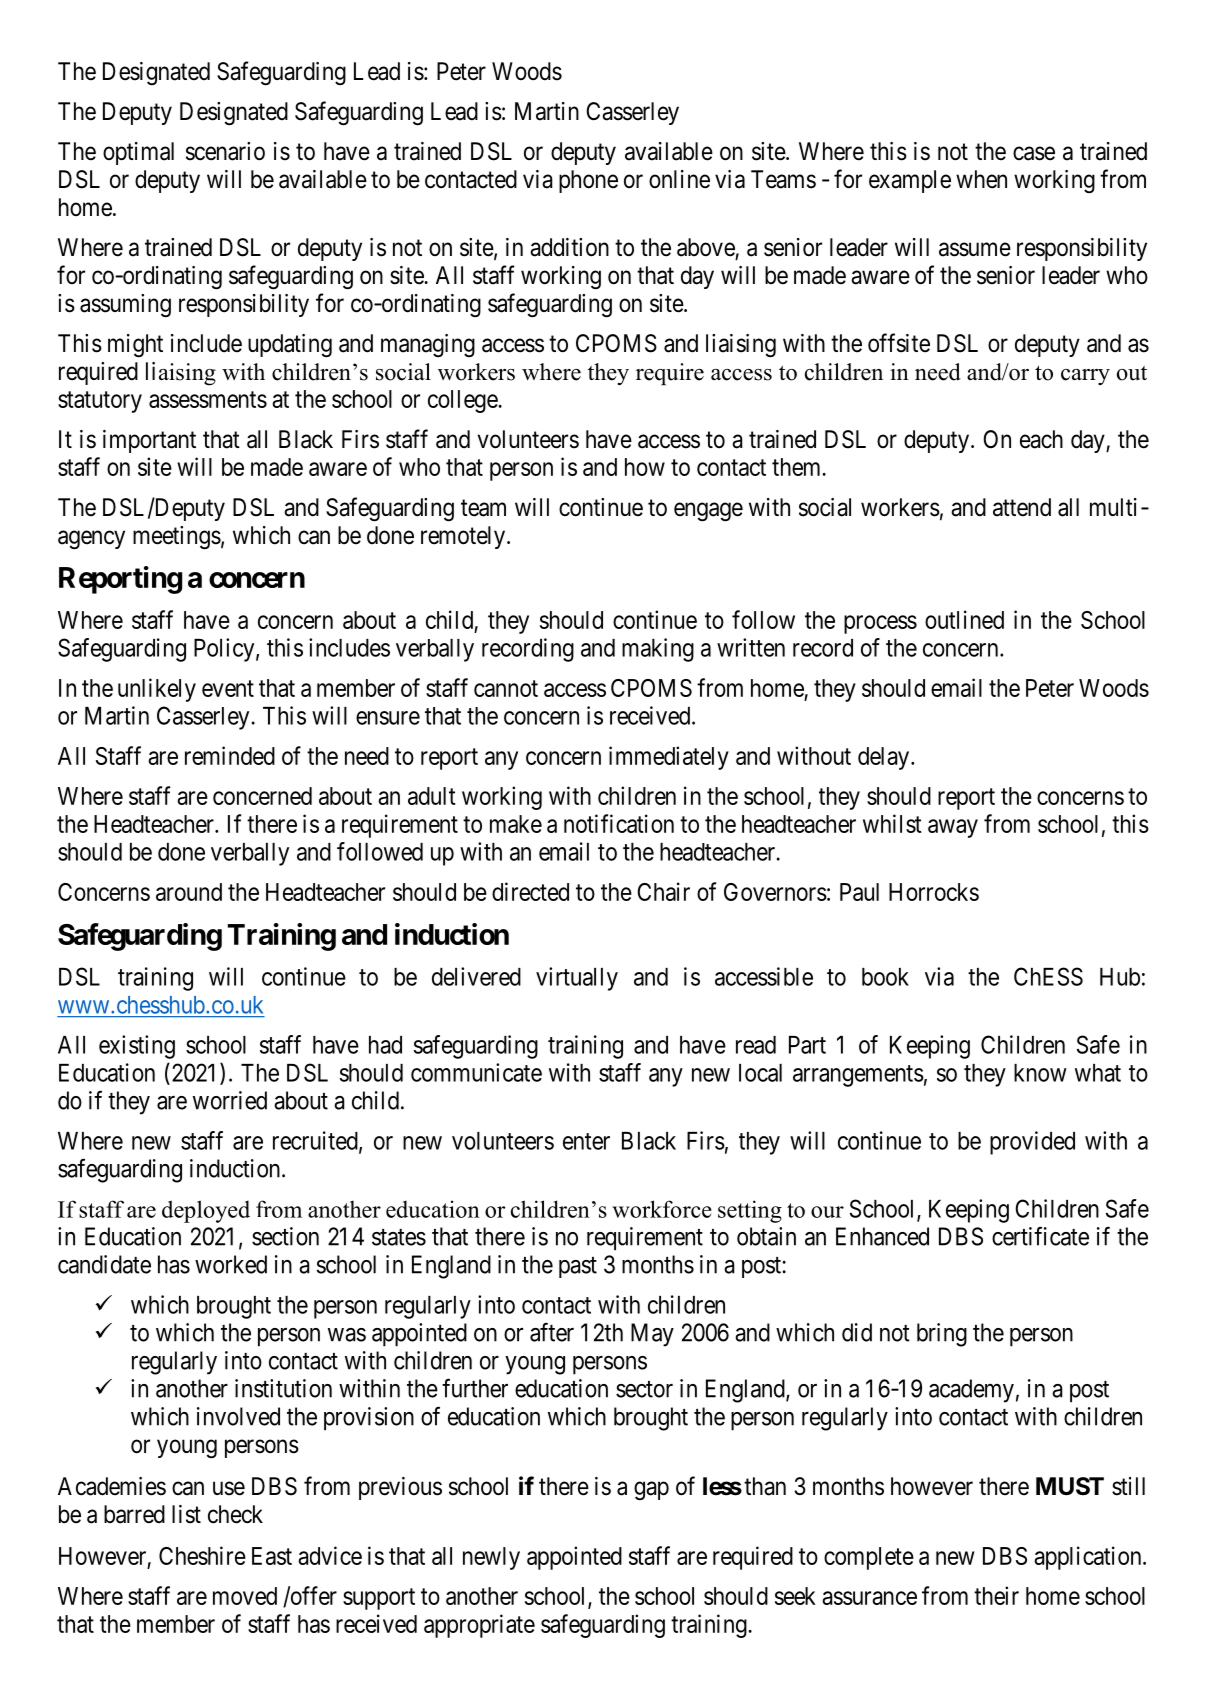 This screenshot has height=1704, width=1205. Describe the element at coordinates (964, 619) in the screenshot. I see `outlined` at that location.
